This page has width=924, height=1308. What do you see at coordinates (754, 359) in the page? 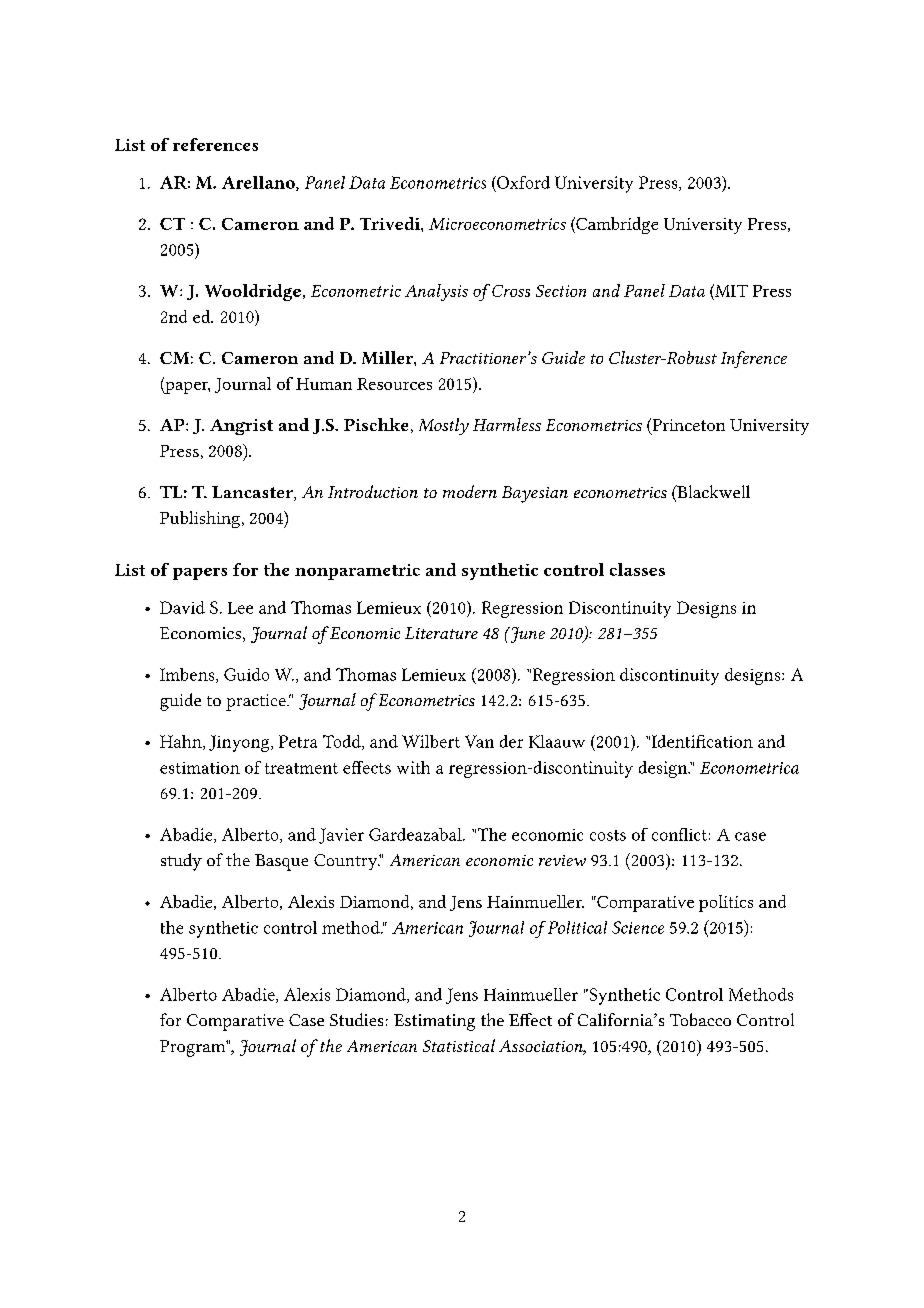
I see `Inference` at bounding box center [754, 359].
